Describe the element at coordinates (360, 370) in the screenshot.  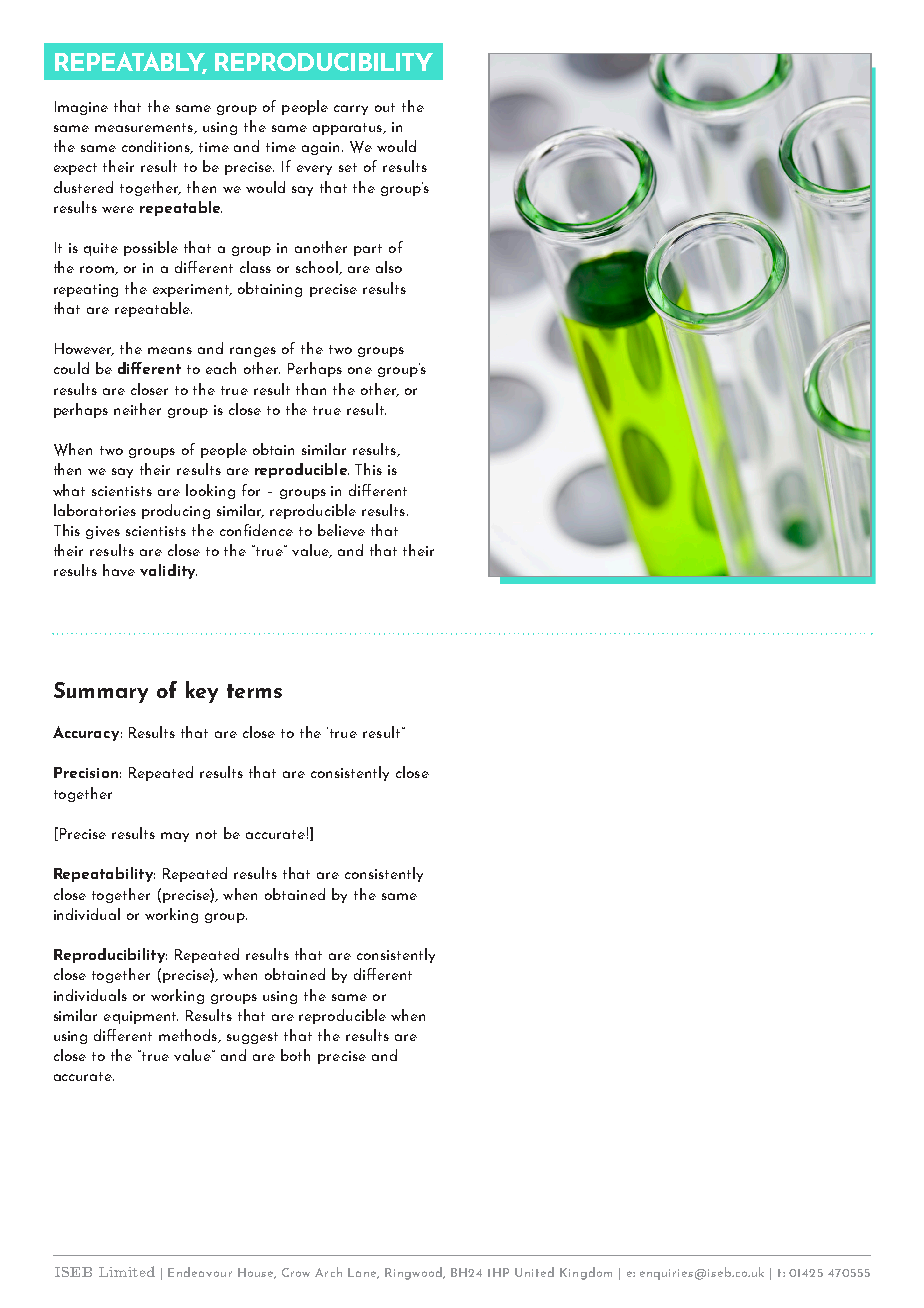
I see `one` at that location.
